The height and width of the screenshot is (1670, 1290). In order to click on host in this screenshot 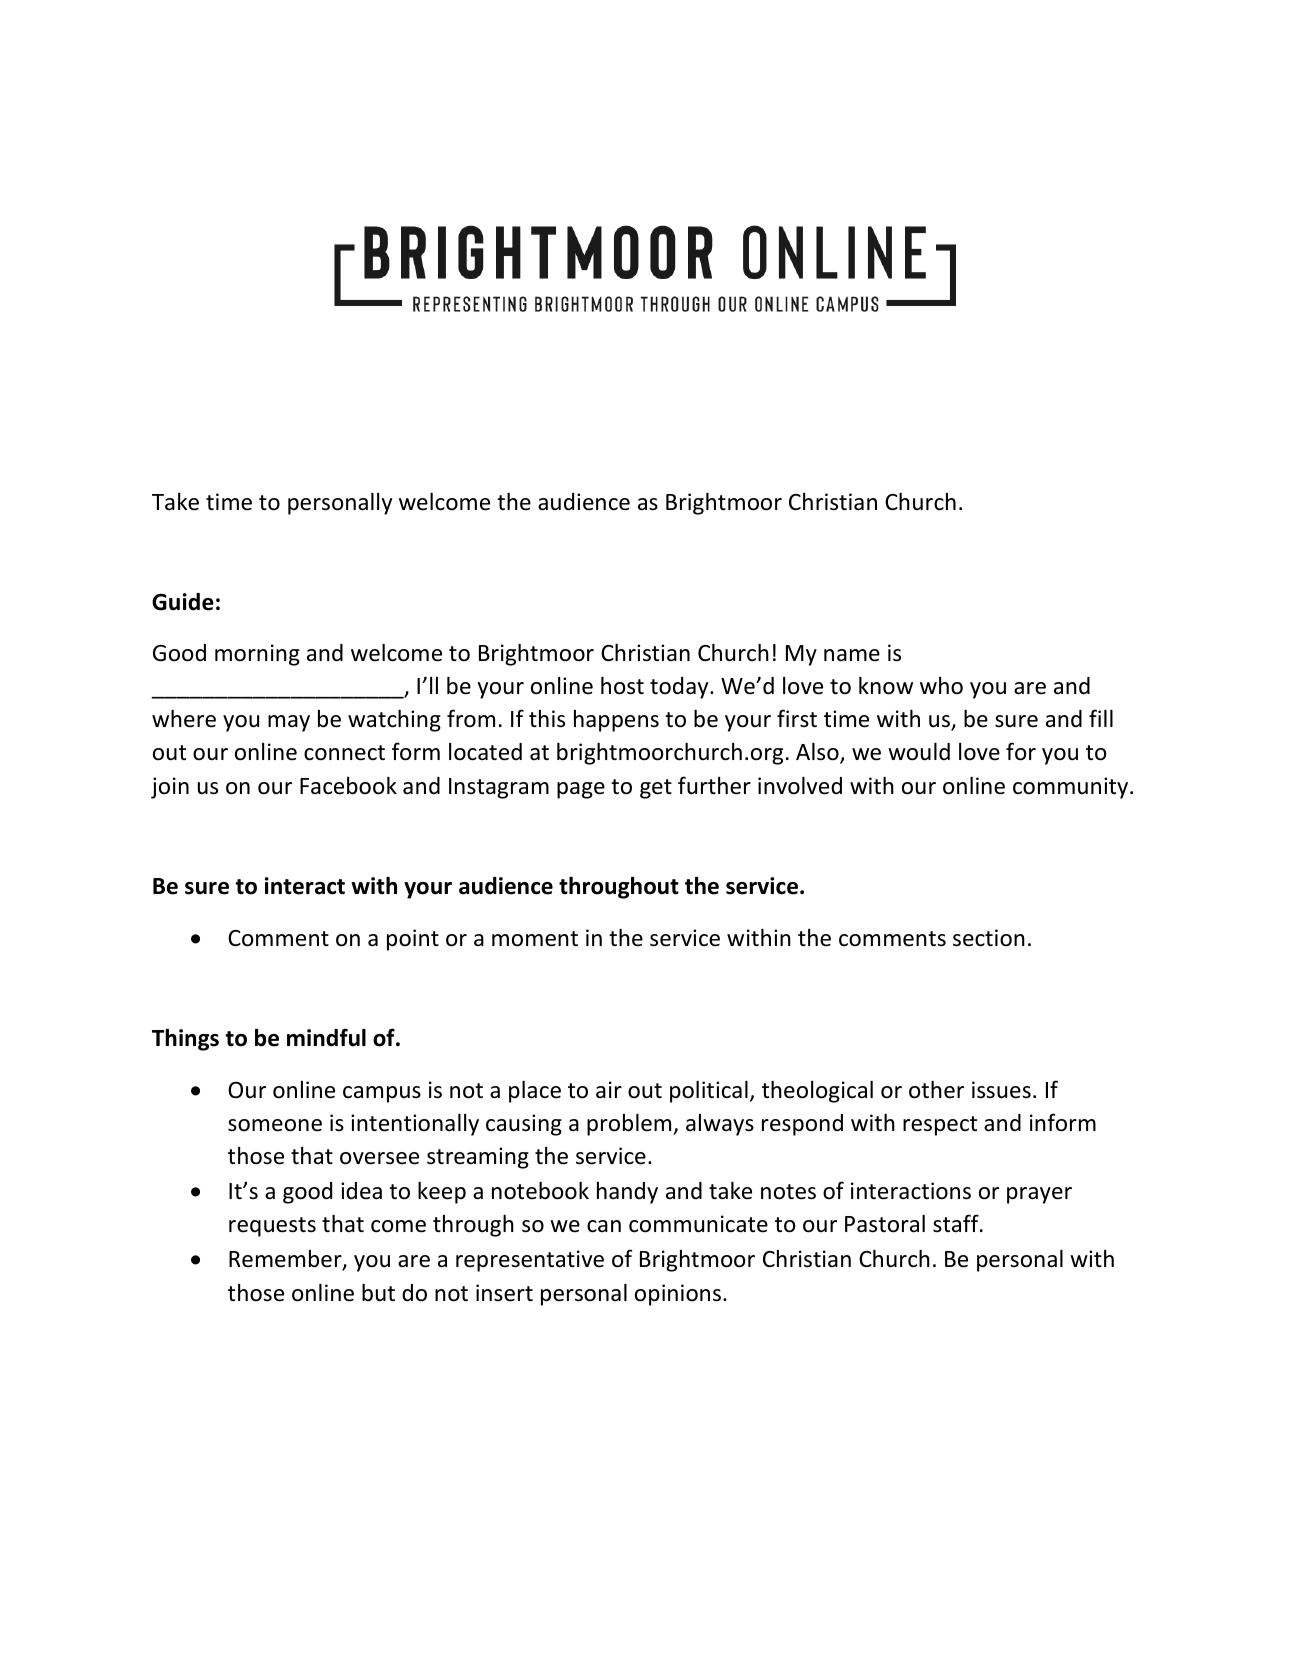, I will do `click(622, 686)`.
